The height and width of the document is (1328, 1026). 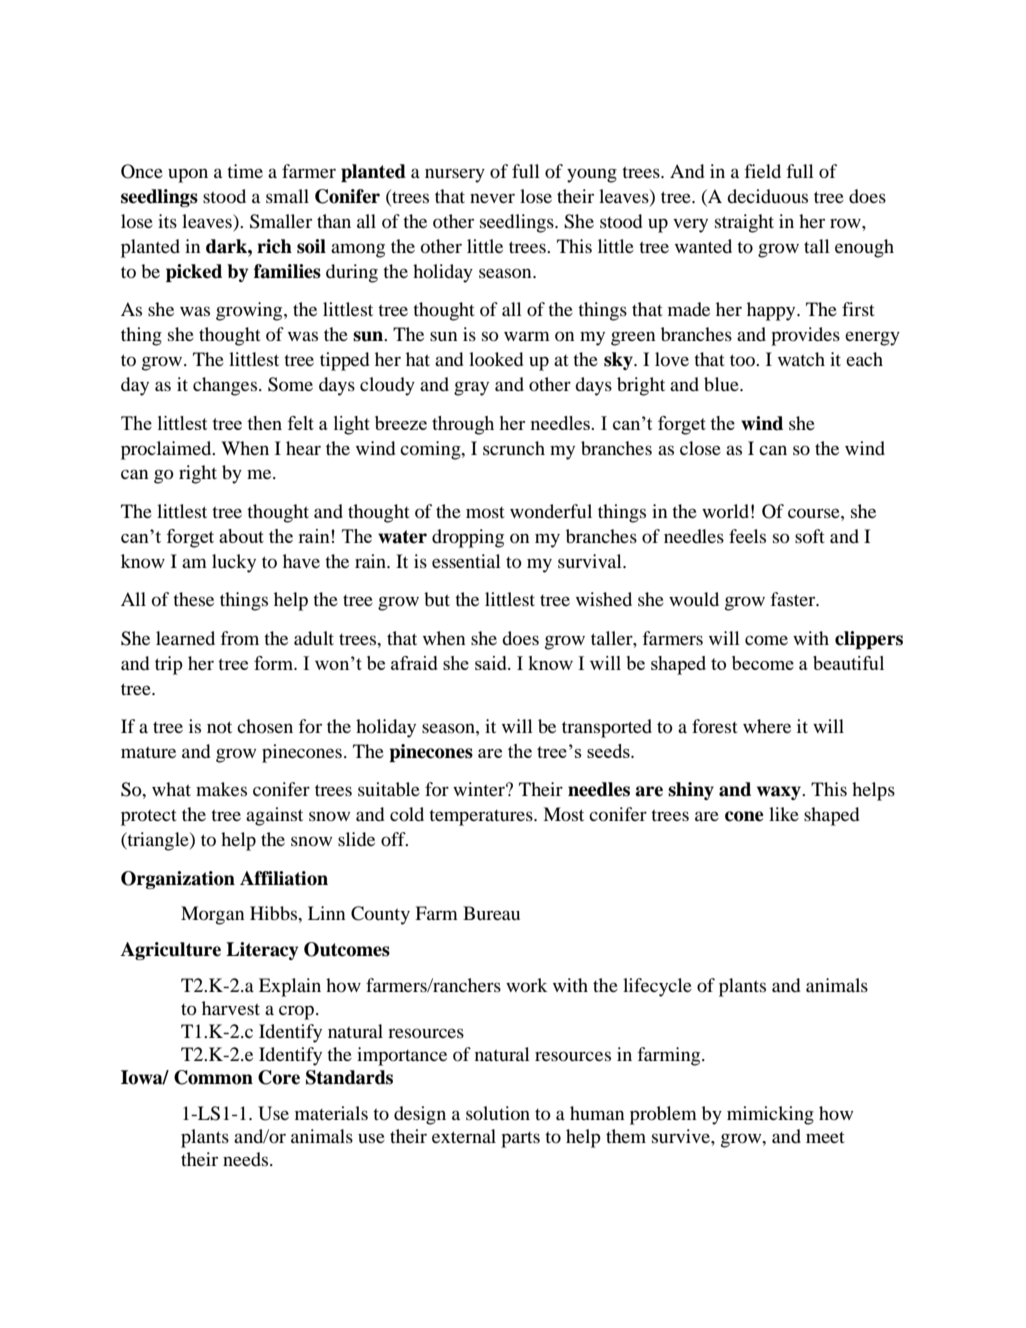 I want to click on never, so click(x=492, y=198).
